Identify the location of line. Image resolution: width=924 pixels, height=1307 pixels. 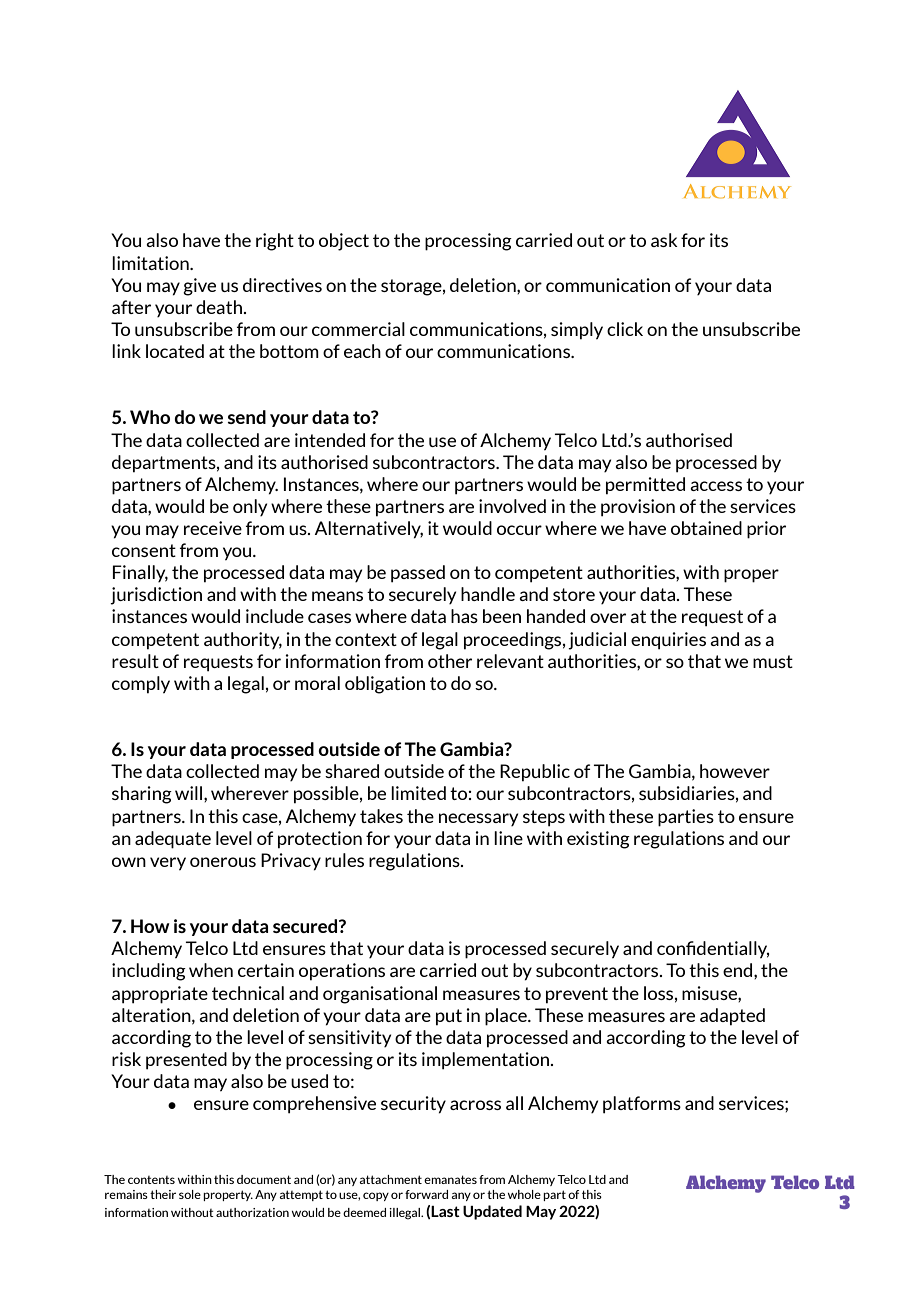
(508, 838).
